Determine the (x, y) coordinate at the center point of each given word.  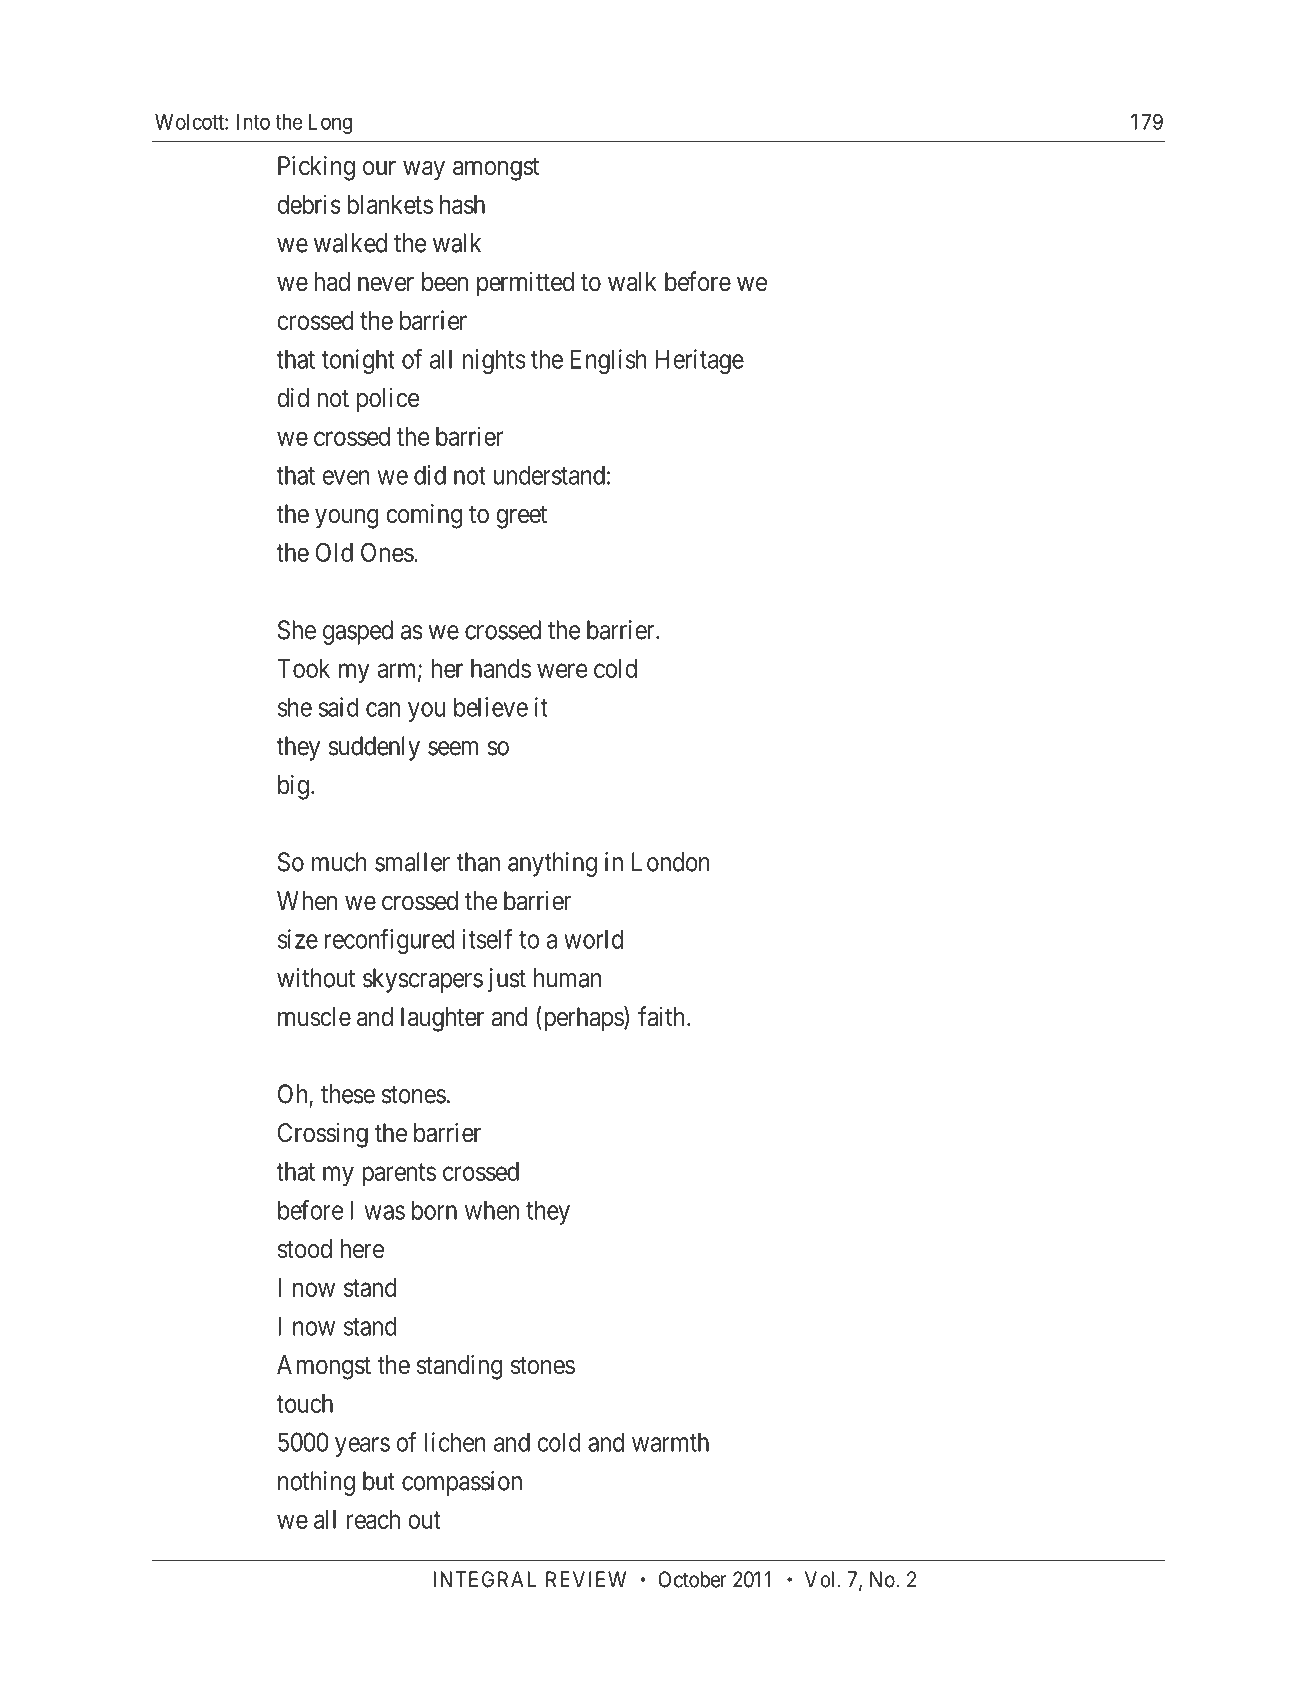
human (567, 978)
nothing (316, 1483)
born (434, 1210)
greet (521, 517)
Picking (316, 168)
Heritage (699, 361)
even (346, 477)
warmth (670, 1442)
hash (462, 204)
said (338, 707)
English (608, 361)
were (562, 671)
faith (663, 1016)
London (671, 862)
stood (305, 1249)
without (316, 978)
